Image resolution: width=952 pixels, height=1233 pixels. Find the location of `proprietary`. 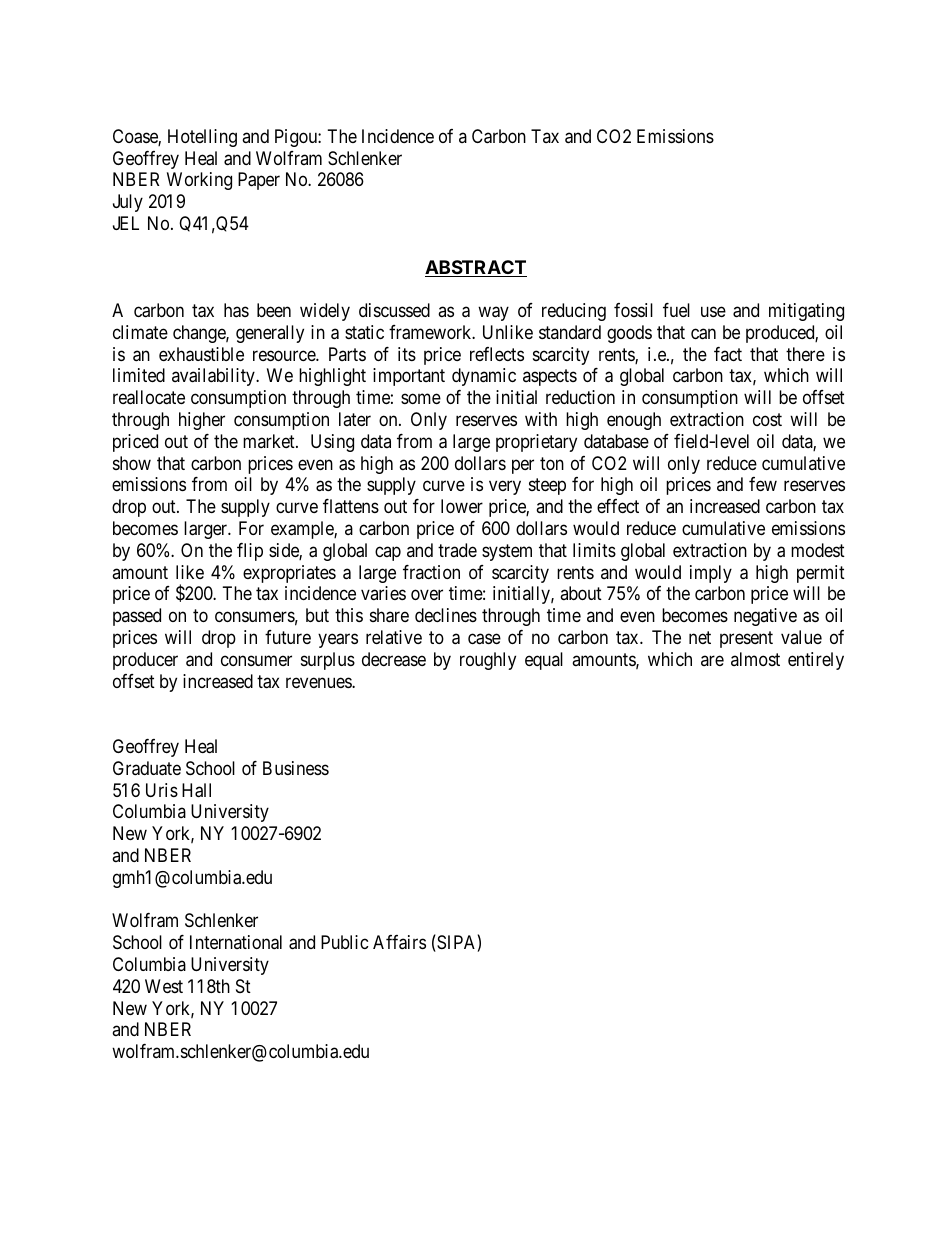

proprietary is located at coordinates (536, 443).
